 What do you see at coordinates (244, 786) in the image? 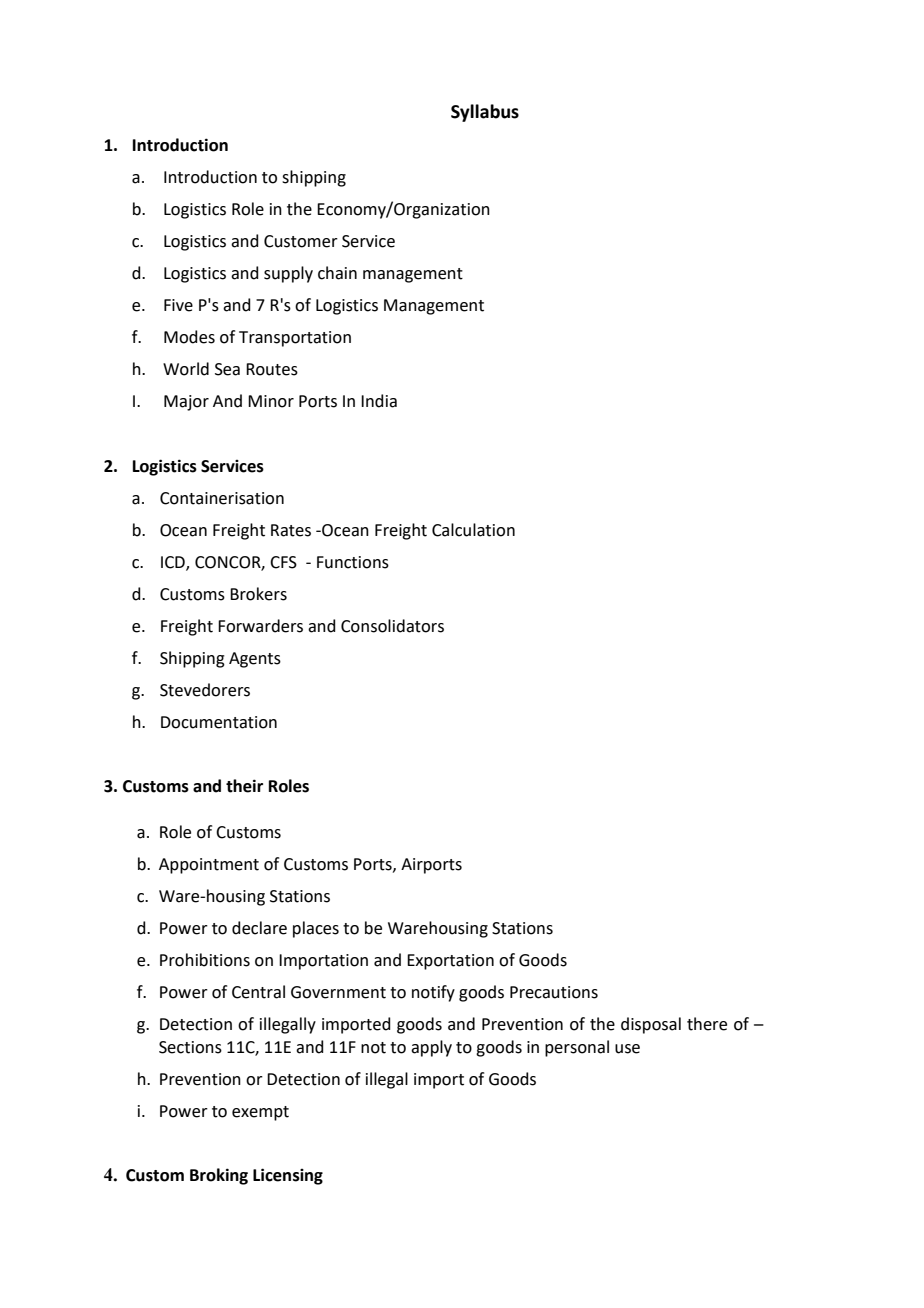
I see `their` at bounding box center [244, 786].
